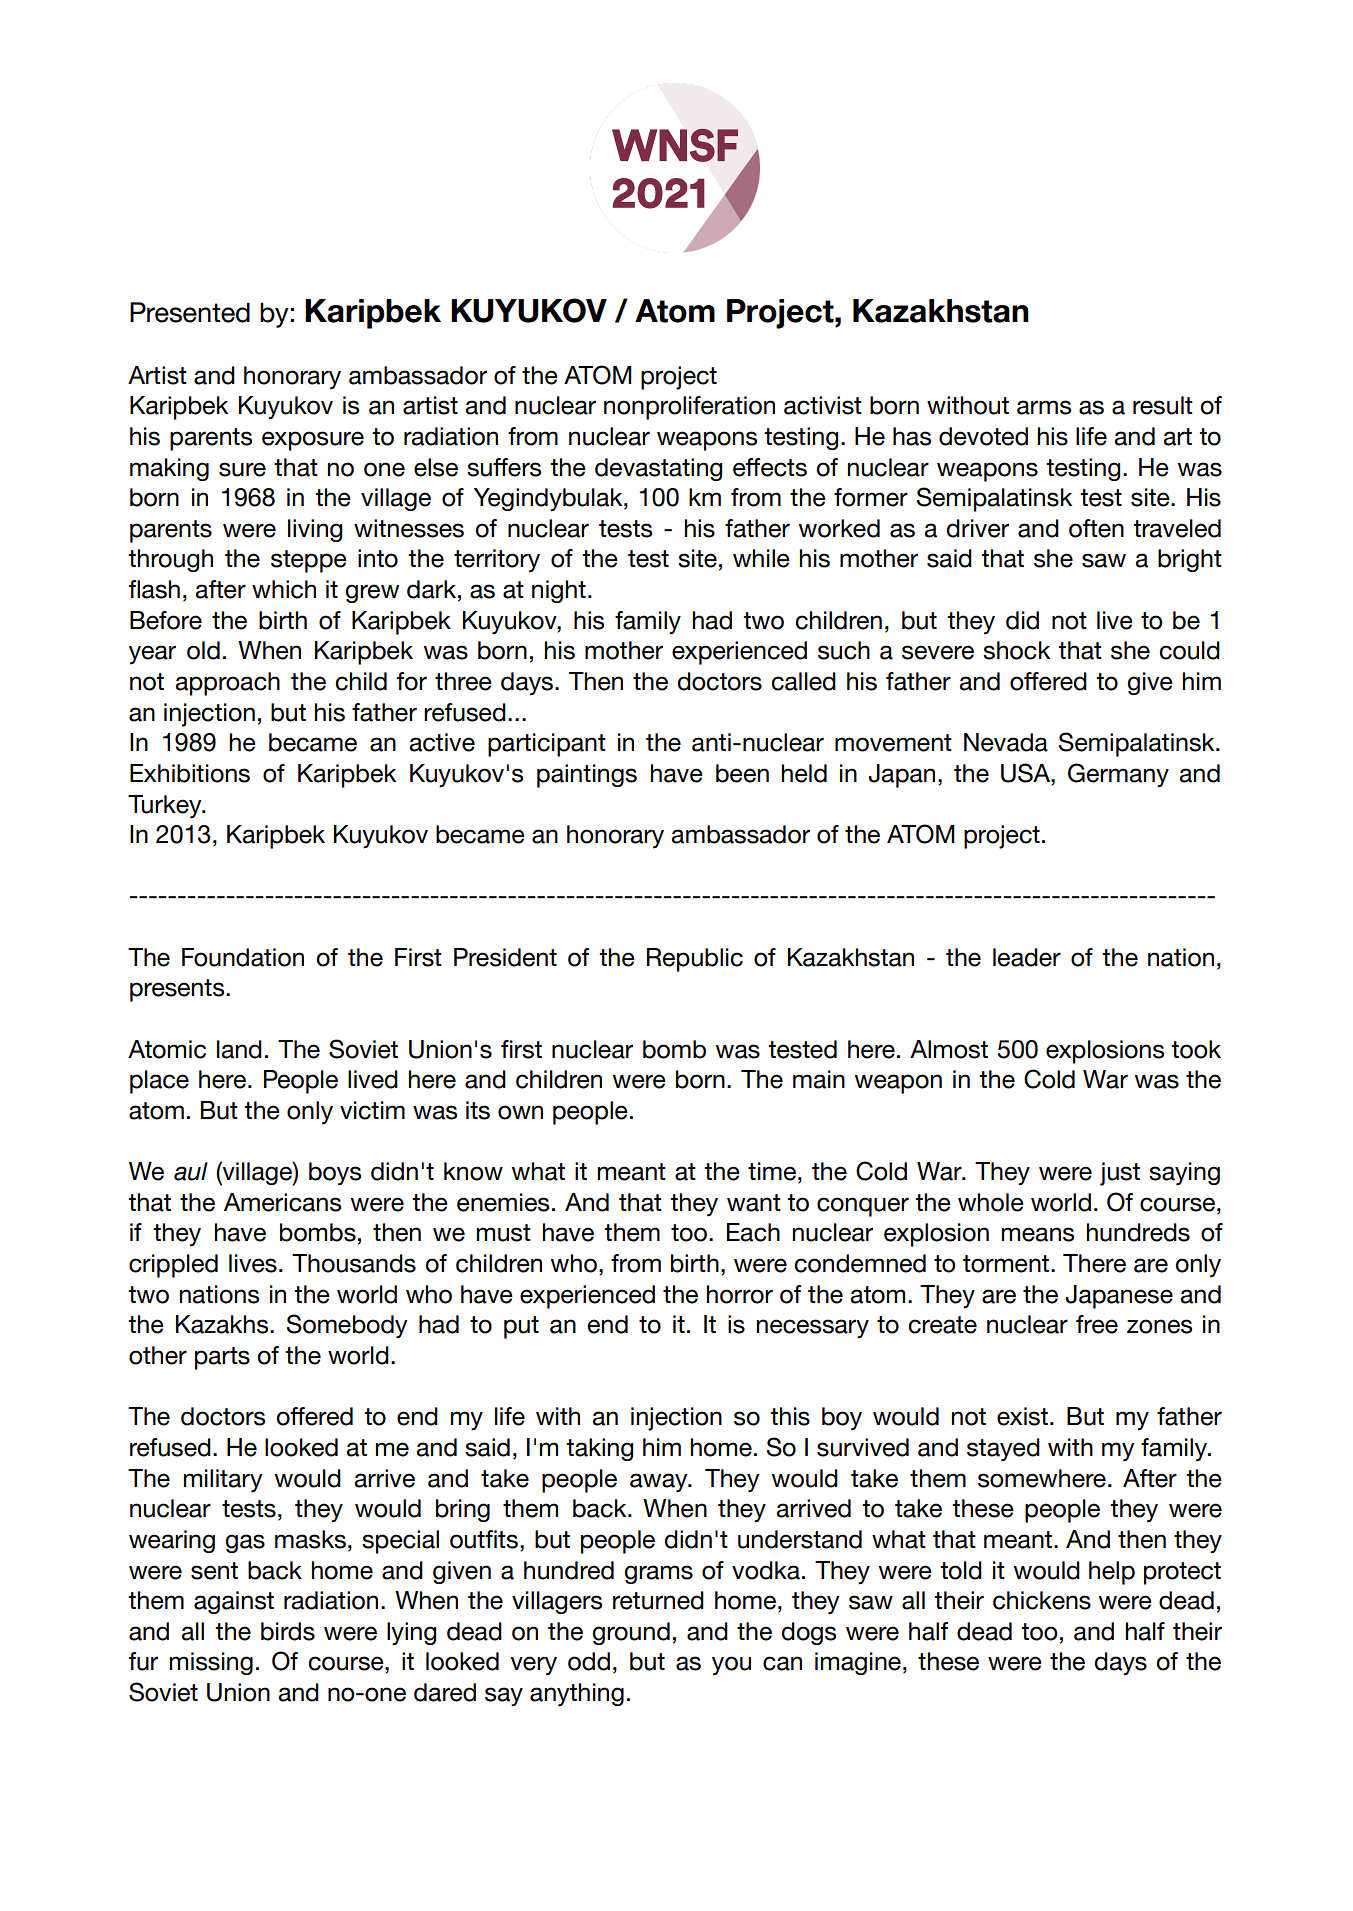 The width and height of the image is (1353, 1911). I want to click on Republic, so click(695, 960).
